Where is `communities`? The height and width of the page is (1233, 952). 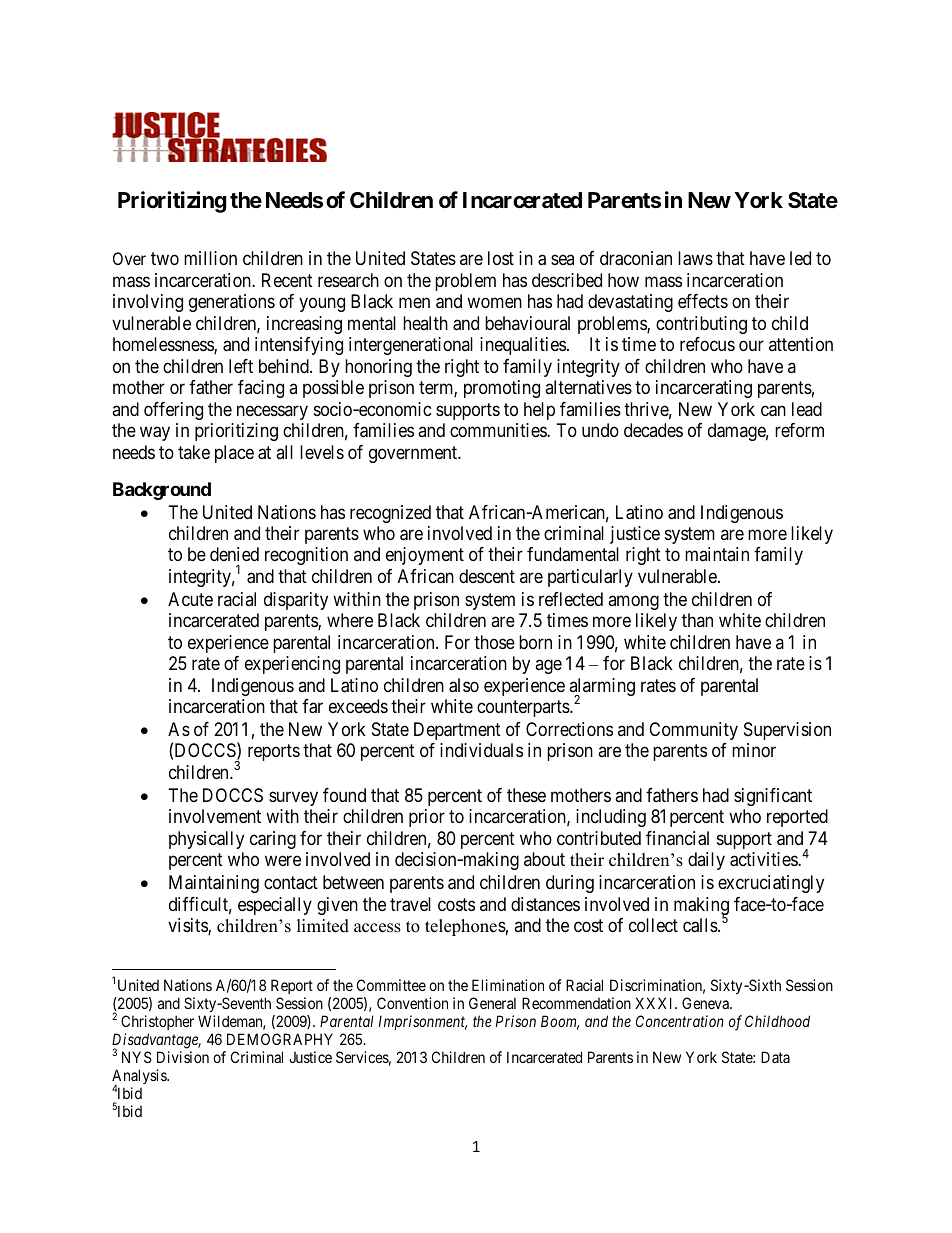 communities is located at coordinates (499, 430).
